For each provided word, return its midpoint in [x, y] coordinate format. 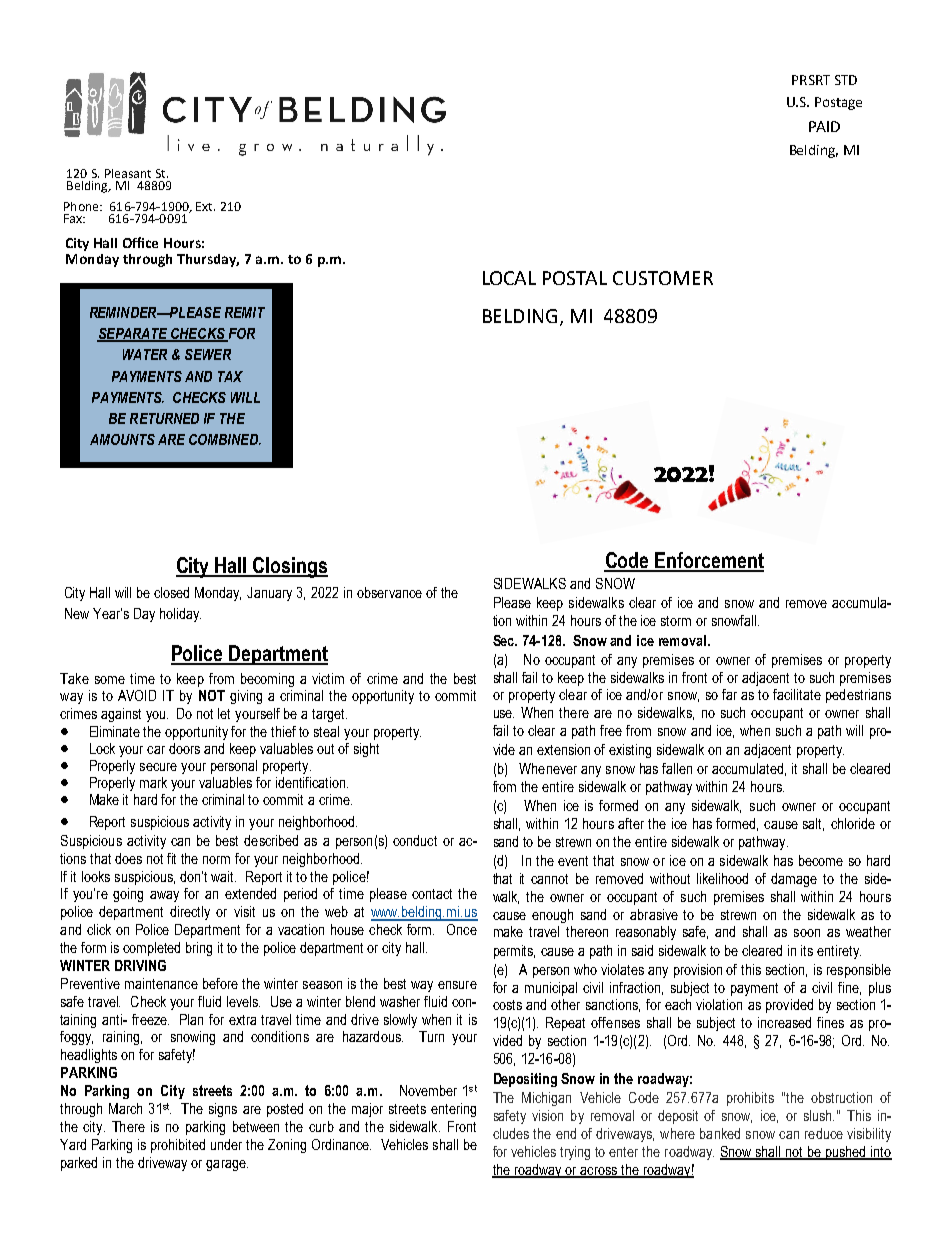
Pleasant [128, 173]
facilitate [797, 694]
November [428, 1090]
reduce [824, 1133]
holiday [180, 615]
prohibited [178, 1146]
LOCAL [509, 278]
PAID [824, 126]
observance [389, 592]
